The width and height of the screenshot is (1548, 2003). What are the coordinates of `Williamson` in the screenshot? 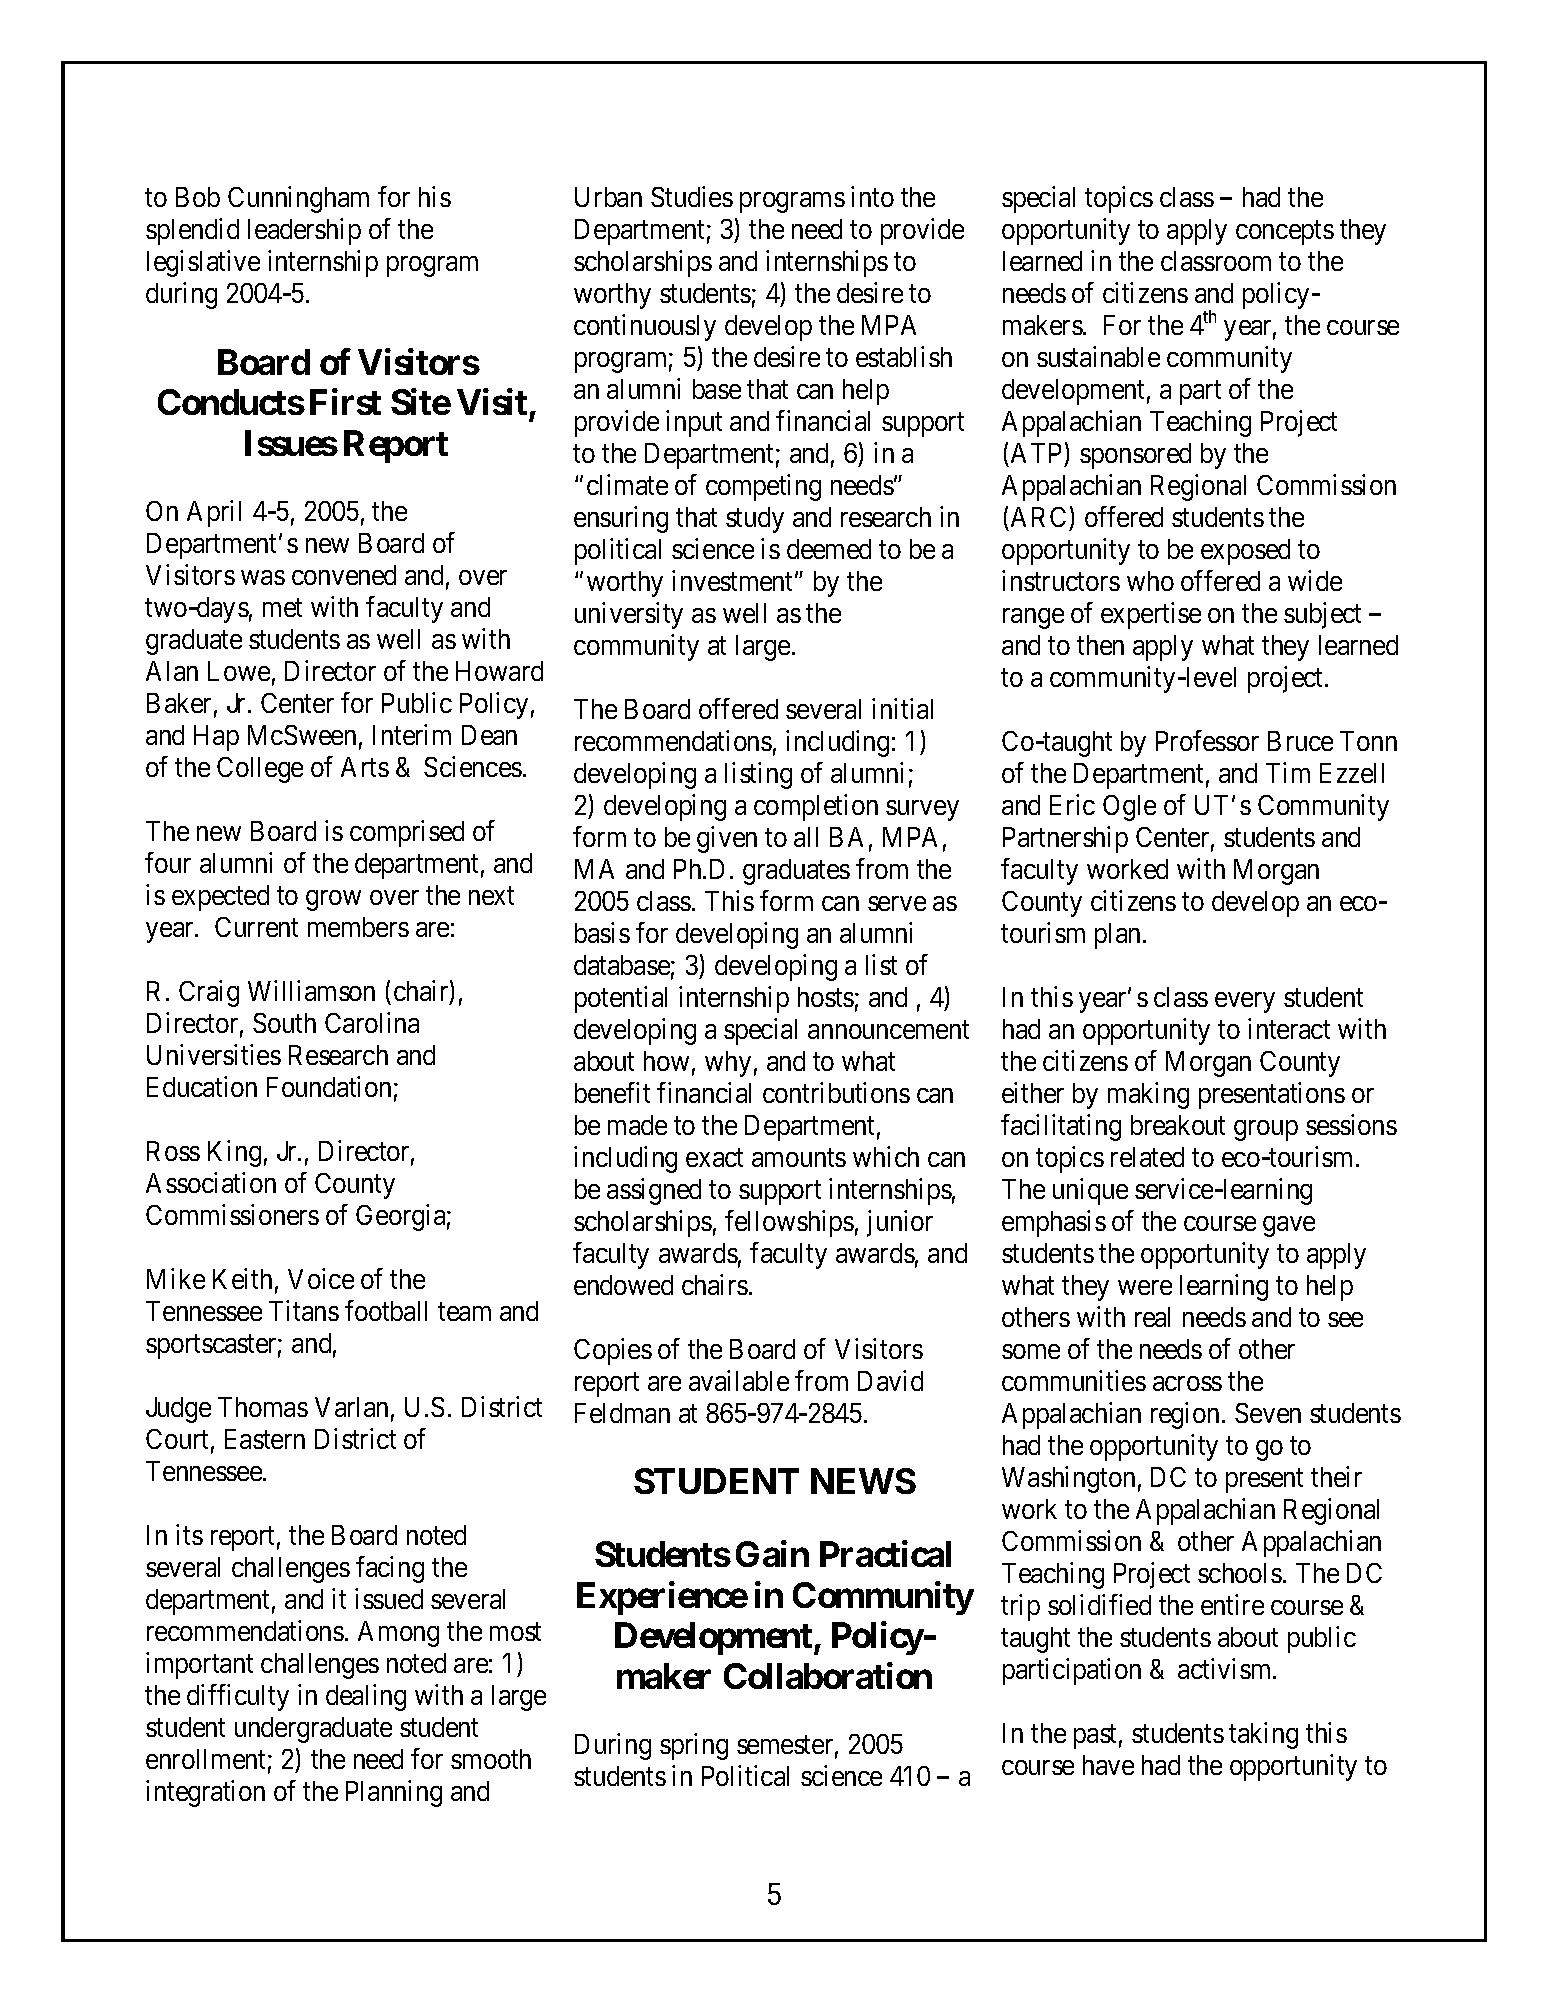 It's located at (311, 990).
